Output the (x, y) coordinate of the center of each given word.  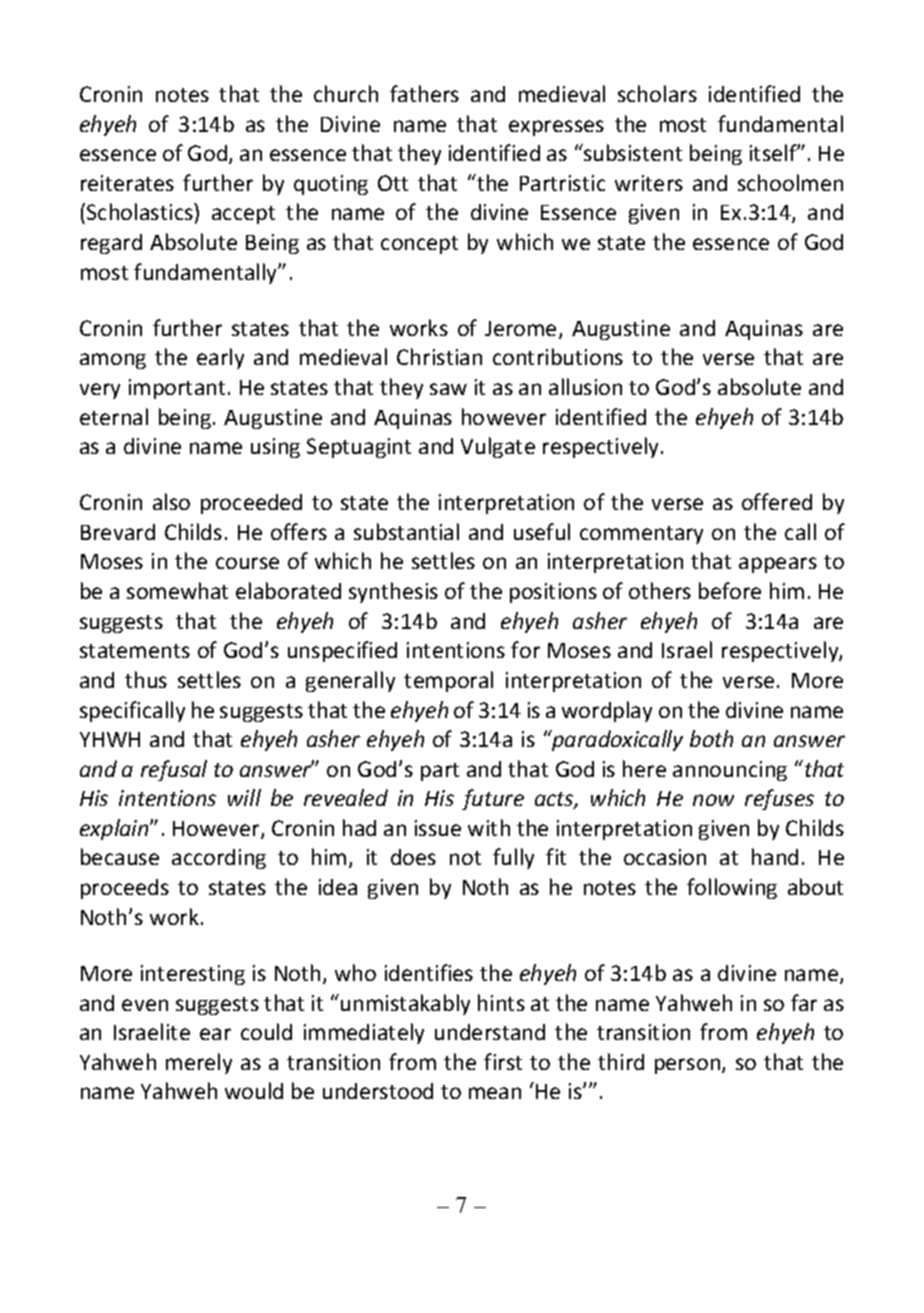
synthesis (393, 592)
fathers (424, 93)
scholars (657, 93)
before (730, 590)
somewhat (177, 590)
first (503, 1061)
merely (199, 1063)
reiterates (127, 183)
